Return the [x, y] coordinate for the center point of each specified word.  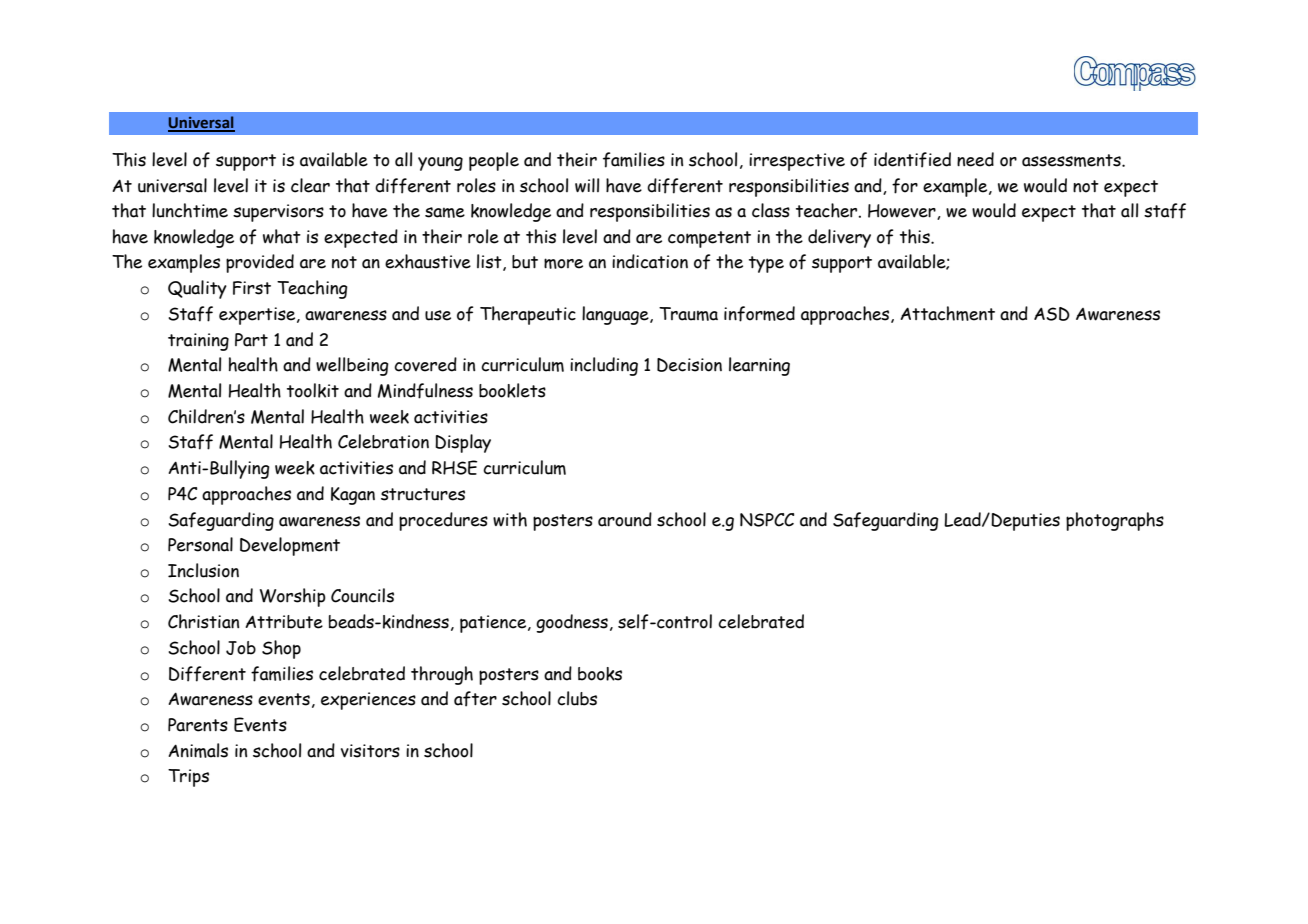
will [587, 185]
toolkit [313, 390]
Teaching [312, 289]
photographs [1115, 521]
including [604, 366]
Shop [281, 649]
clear [310, 185]
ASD [1052, 314]
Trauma [688, 314]
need [975, 159]
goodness [572, 623]
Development [290, 546]
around [625, 519]
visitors [370, 751]
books [600, 674]
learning [759, 366]
